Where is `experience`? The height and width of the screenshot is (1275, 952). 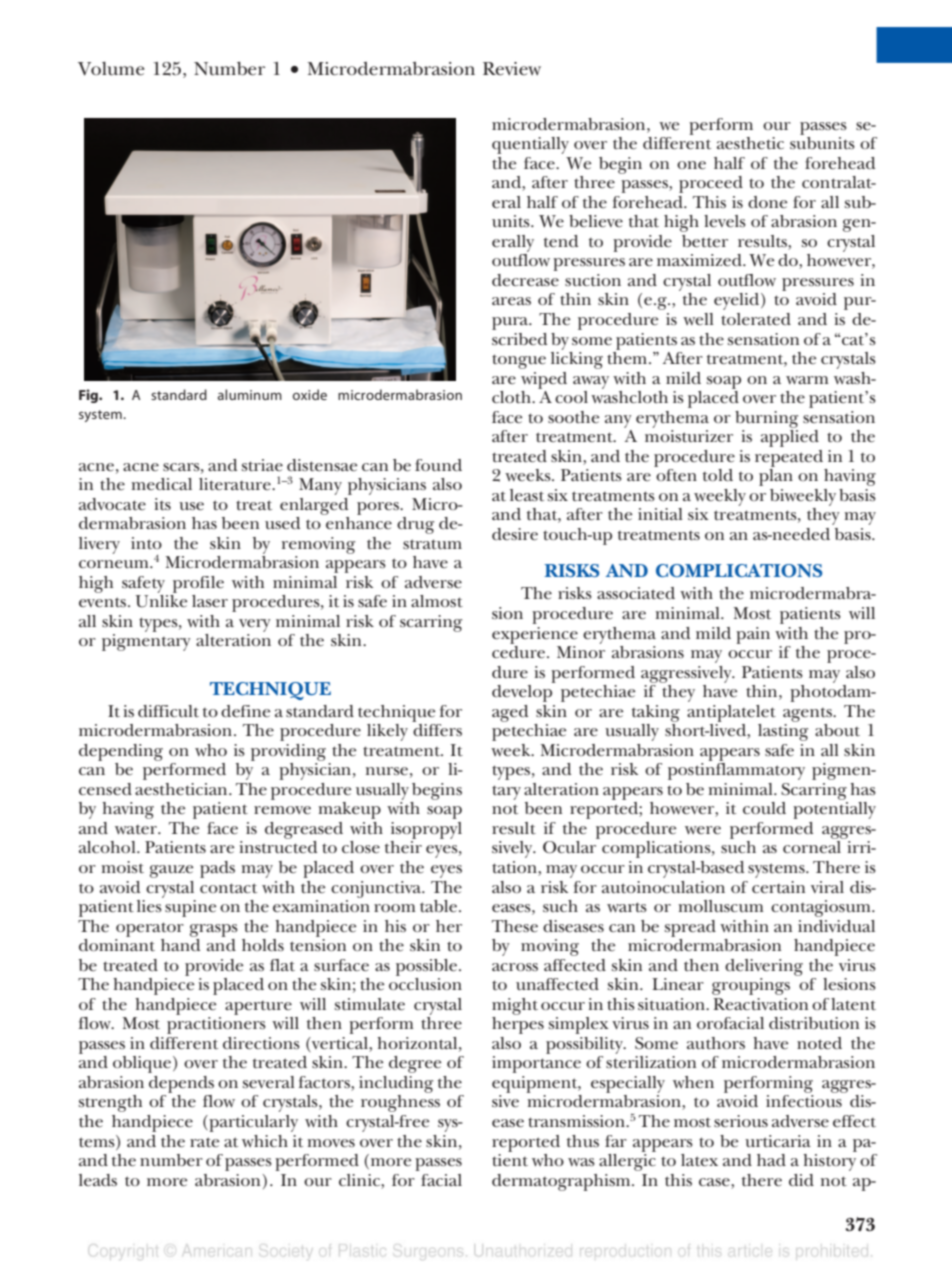
experience is located at coordinates (535, 635).
